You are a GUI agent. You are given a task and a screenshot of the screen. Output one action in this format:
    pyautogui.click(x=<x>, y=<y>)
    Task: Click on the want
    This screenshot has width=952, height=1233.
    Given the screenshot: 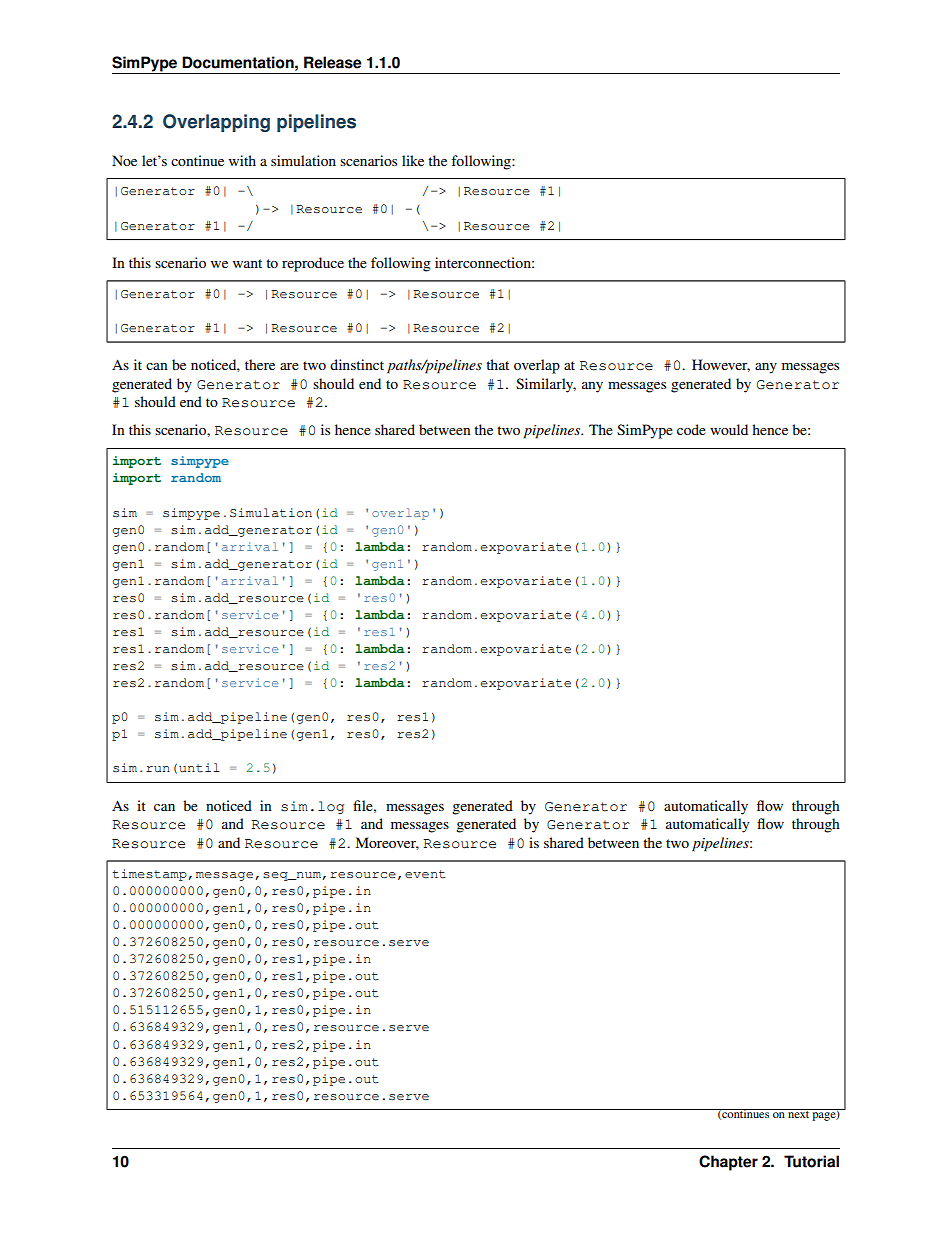 What is the action you would take?
    pyautogui.click(x=247, y=263)
